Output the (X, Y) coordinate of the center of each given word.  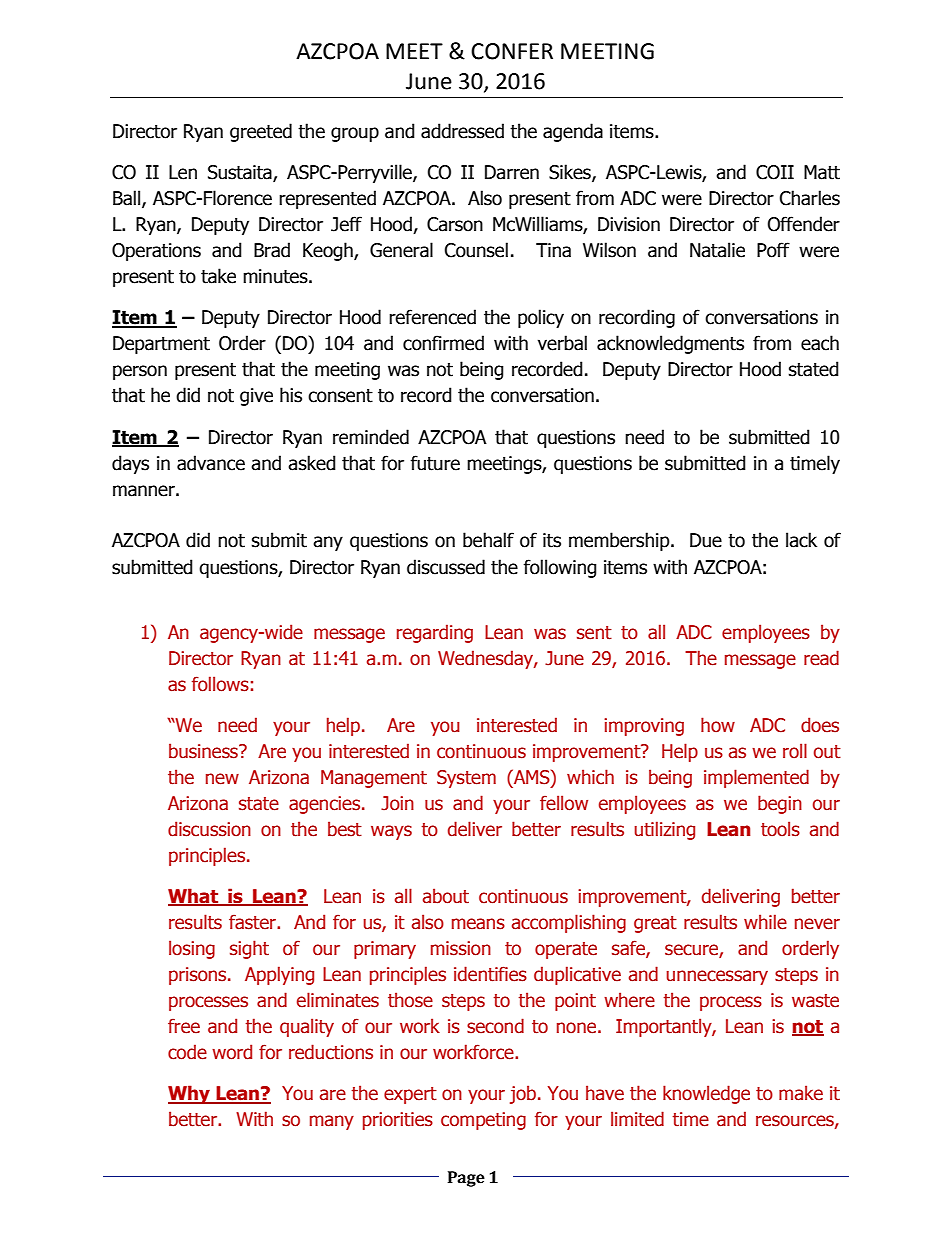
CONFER (512, 51)
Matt (822, 172)
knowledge (706, 1094)
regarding (435, 633)
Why (190, 1094)
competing (483, 1121)
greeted (261, 132)
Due (706, 540)
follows (220, 684)
